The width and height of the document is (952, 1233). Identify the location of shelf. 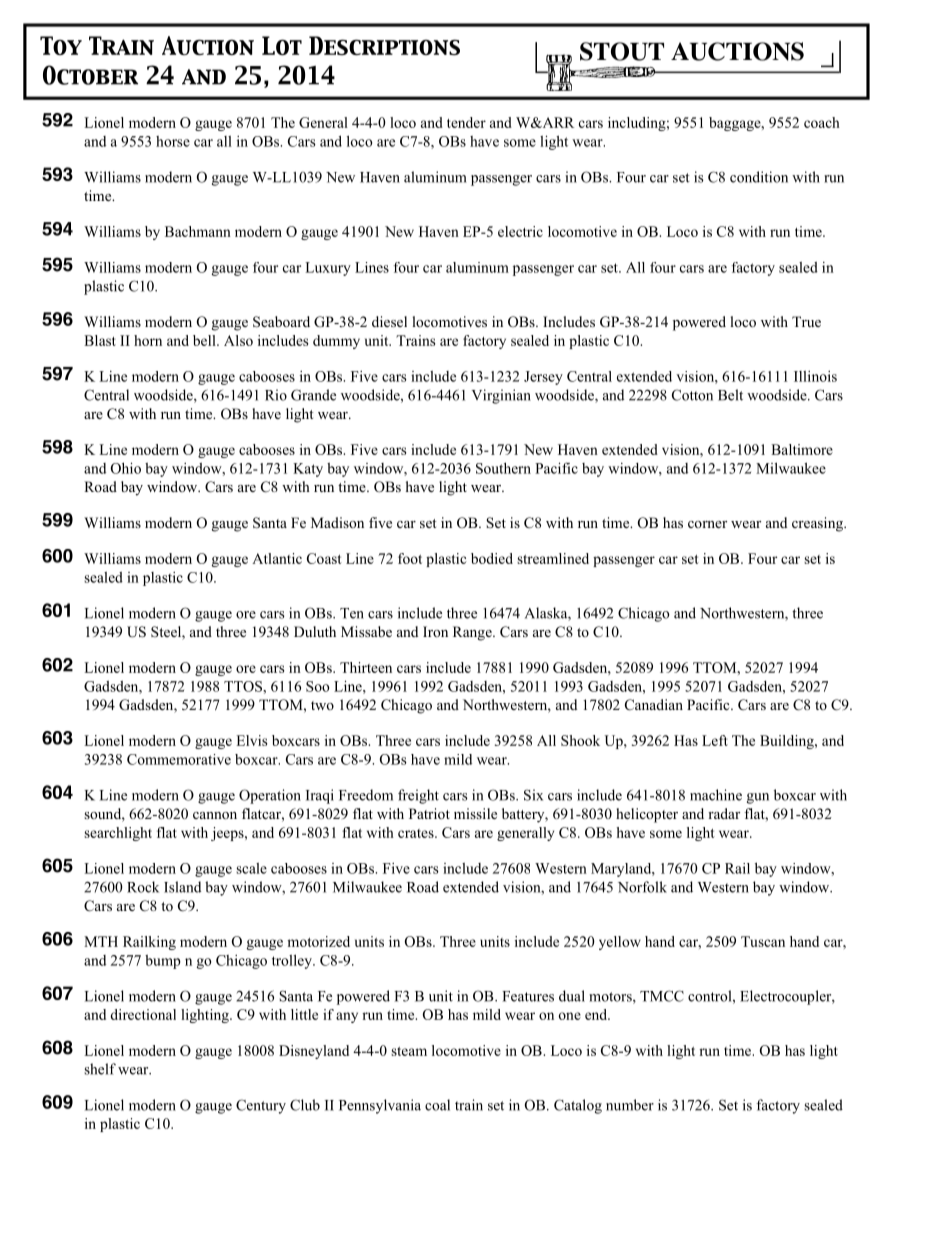
(100, 1069).
